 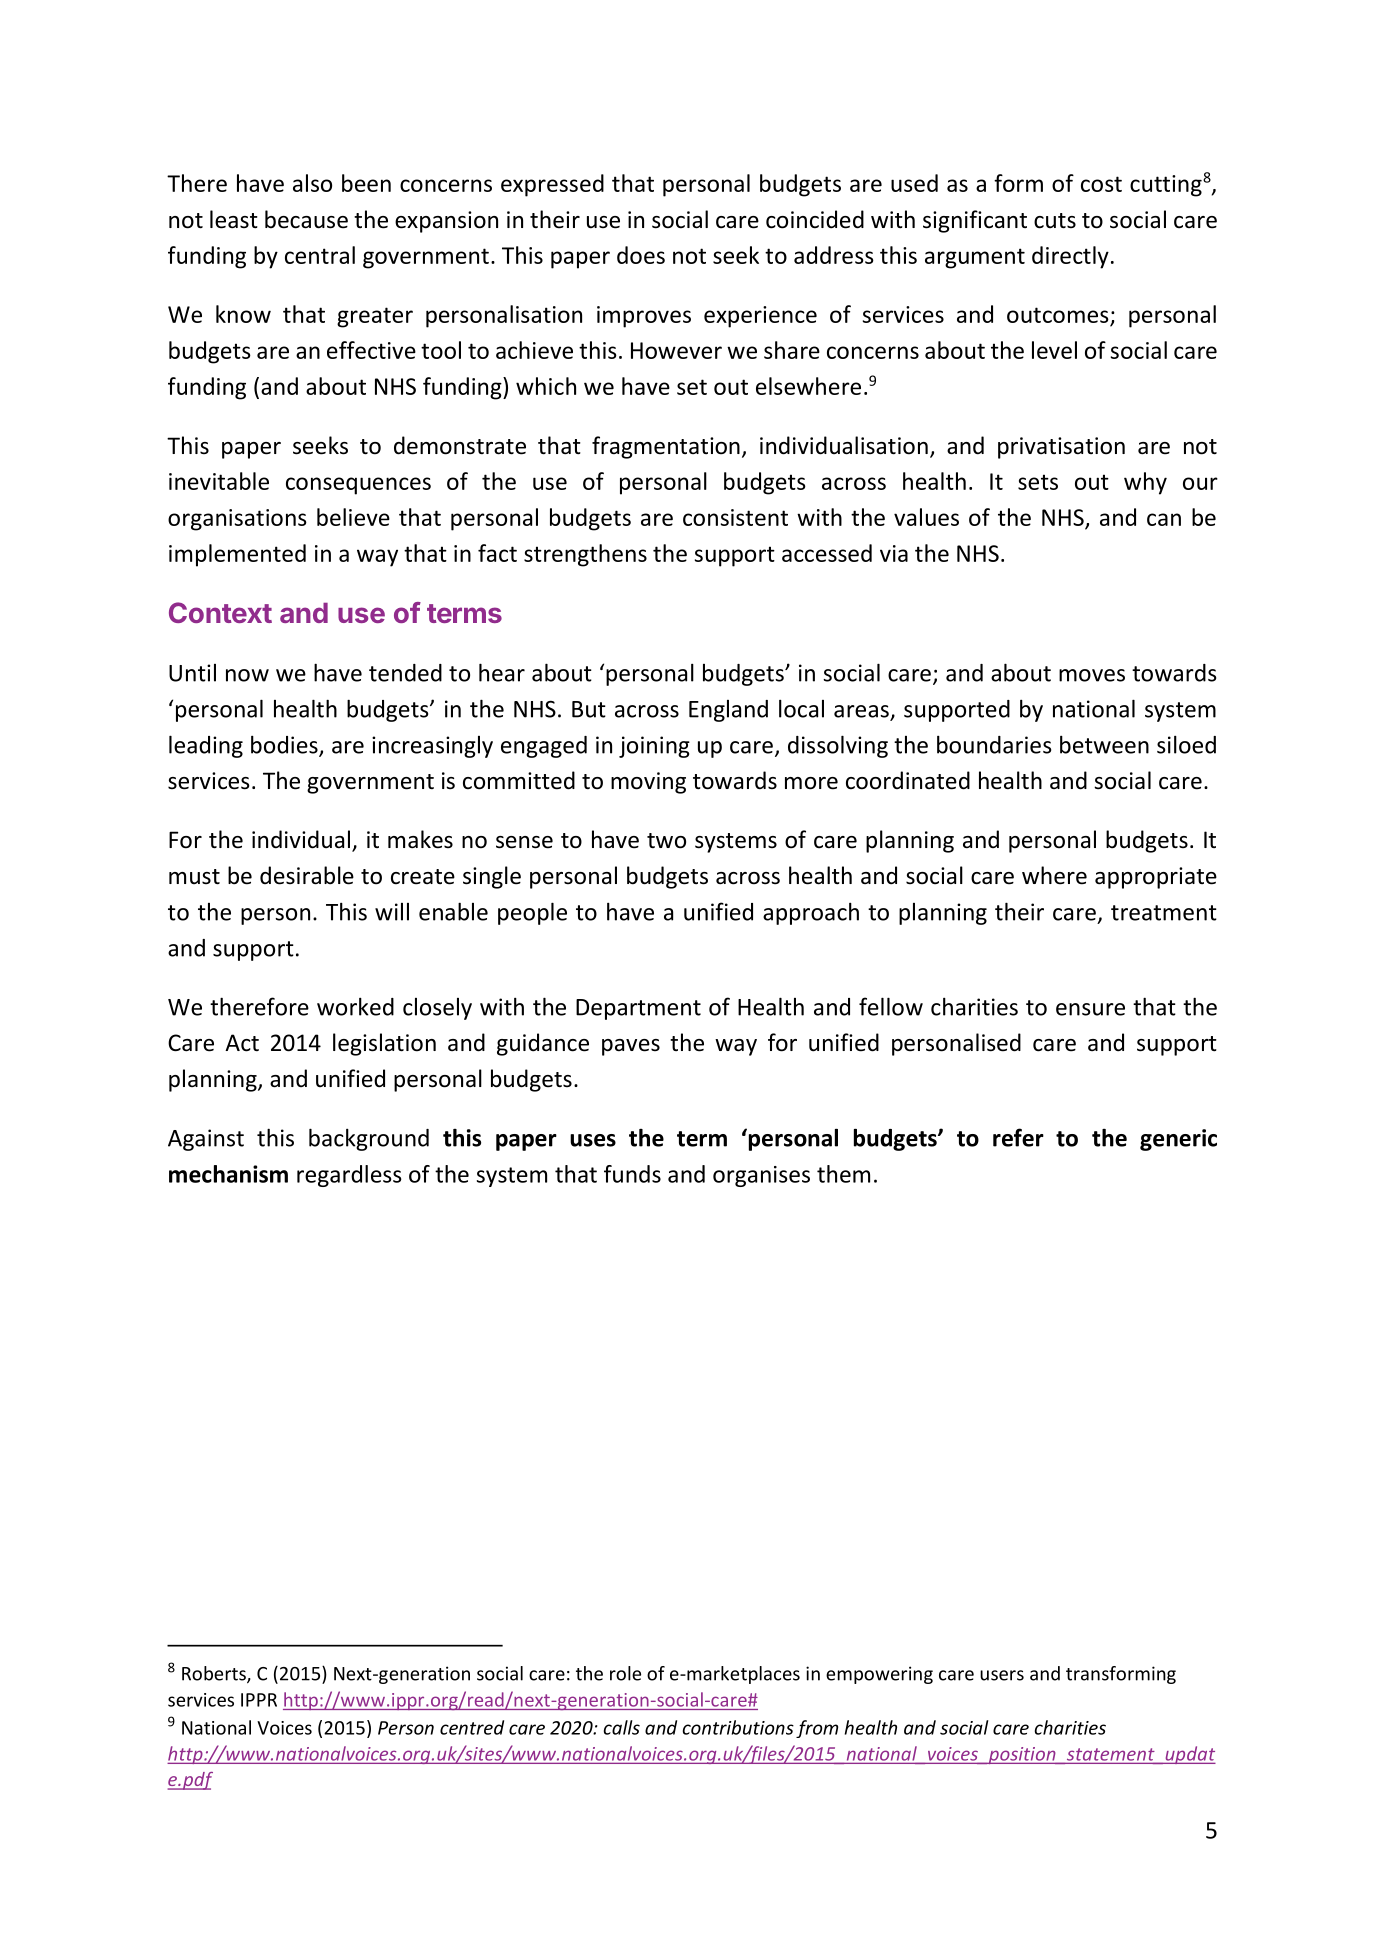 What do you see at coordinates (1055, 221) in the screenshot?
I see `cuts` at bounding box center [1055, 221].
